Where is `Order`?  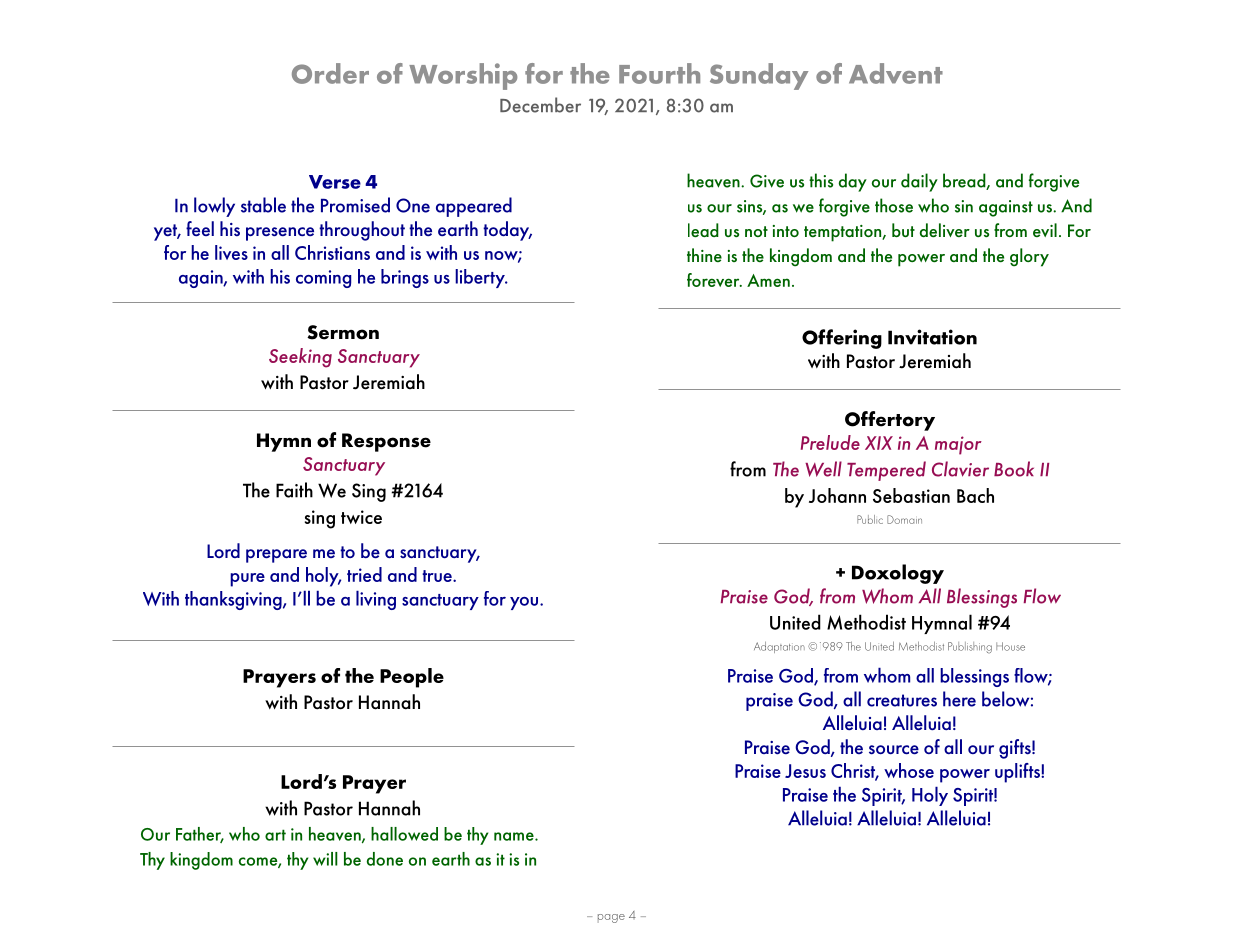
Order is located at coordinates (330, 73).
